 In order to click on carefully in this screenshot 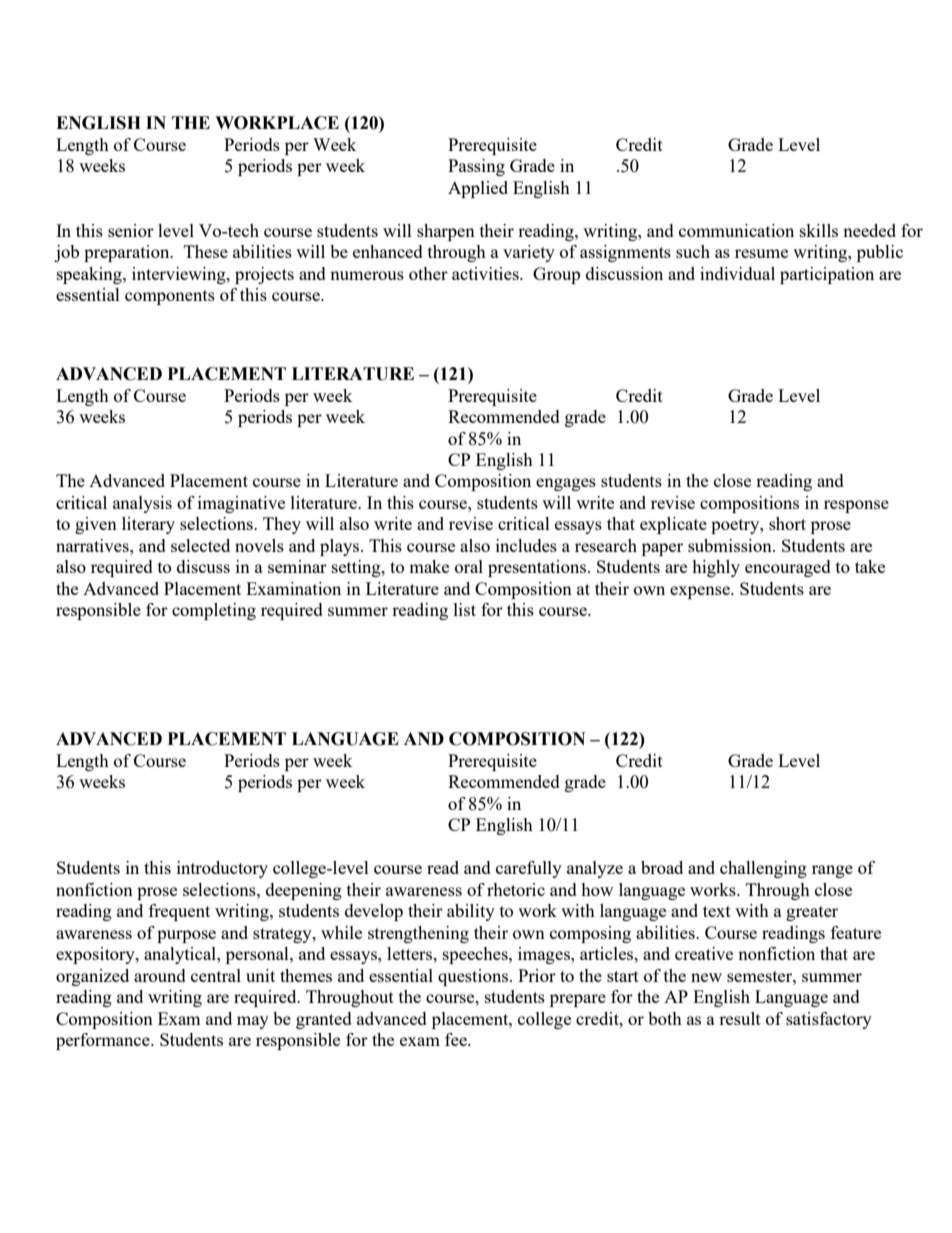, I will do `click(529, 869)`.
